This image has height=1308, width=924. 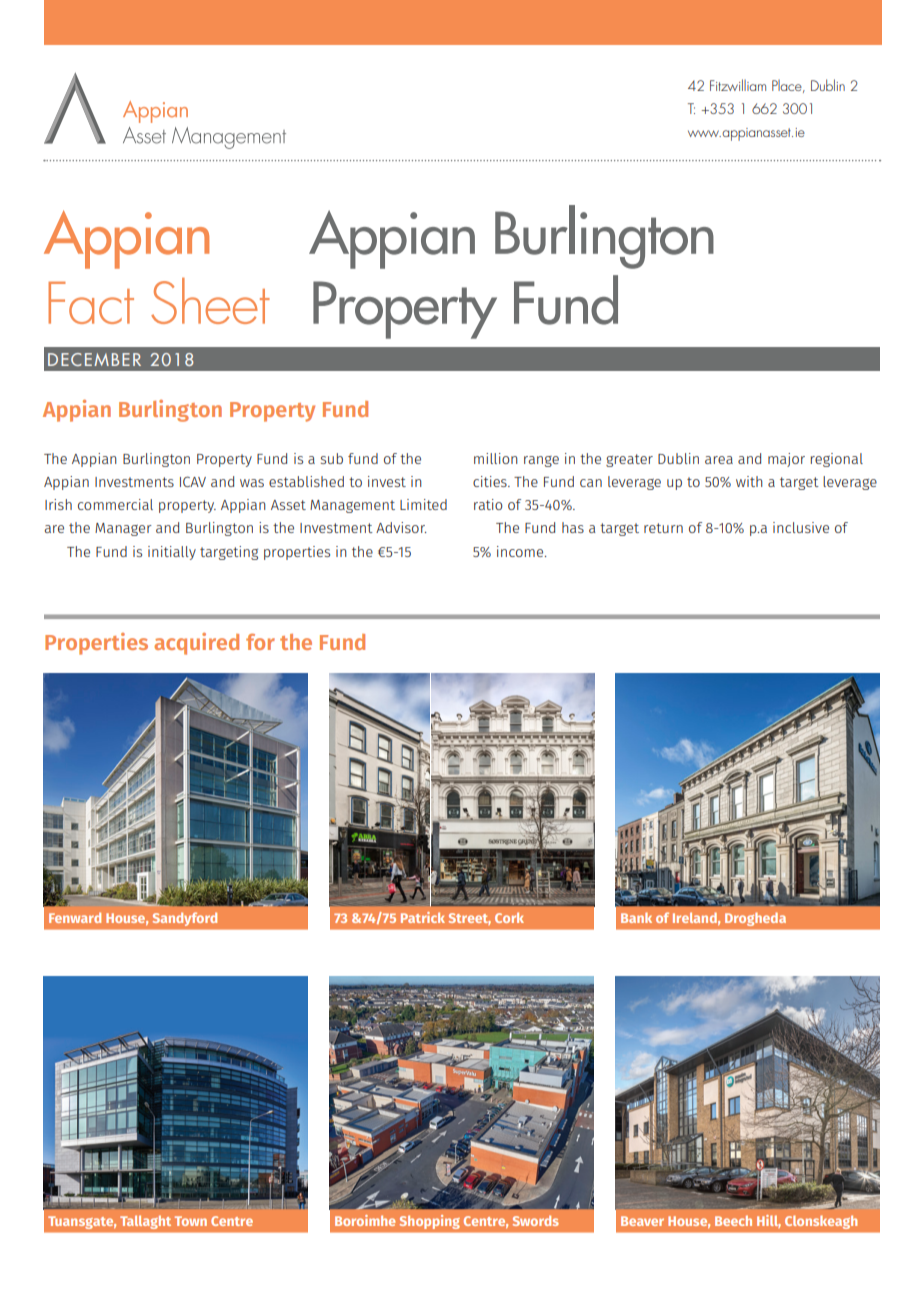 What do you see at coordinates (749, 481) in the image?
I see `with` at bounding box center [749, 481].
